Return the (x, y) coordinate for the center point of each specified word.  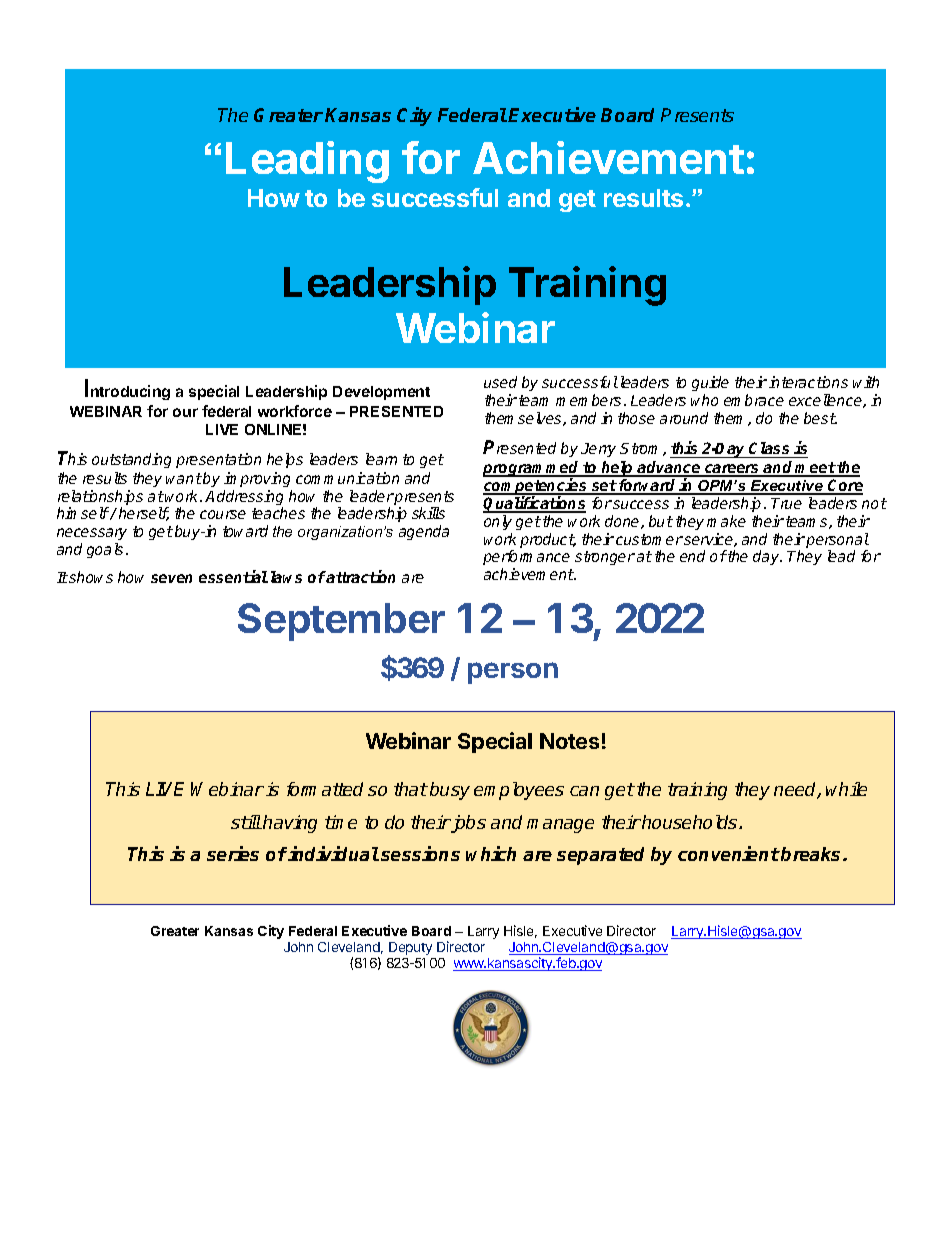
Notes (569, 741)
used (500, 382)
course (223, 514)
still (246, 822)
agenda (424, 532)
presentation (218, 460)
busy (450, 791)
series (233, 853)
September (341, 622)
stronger (605, 558)
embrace (754, 400)
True (786, 503)
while (846, 789)
